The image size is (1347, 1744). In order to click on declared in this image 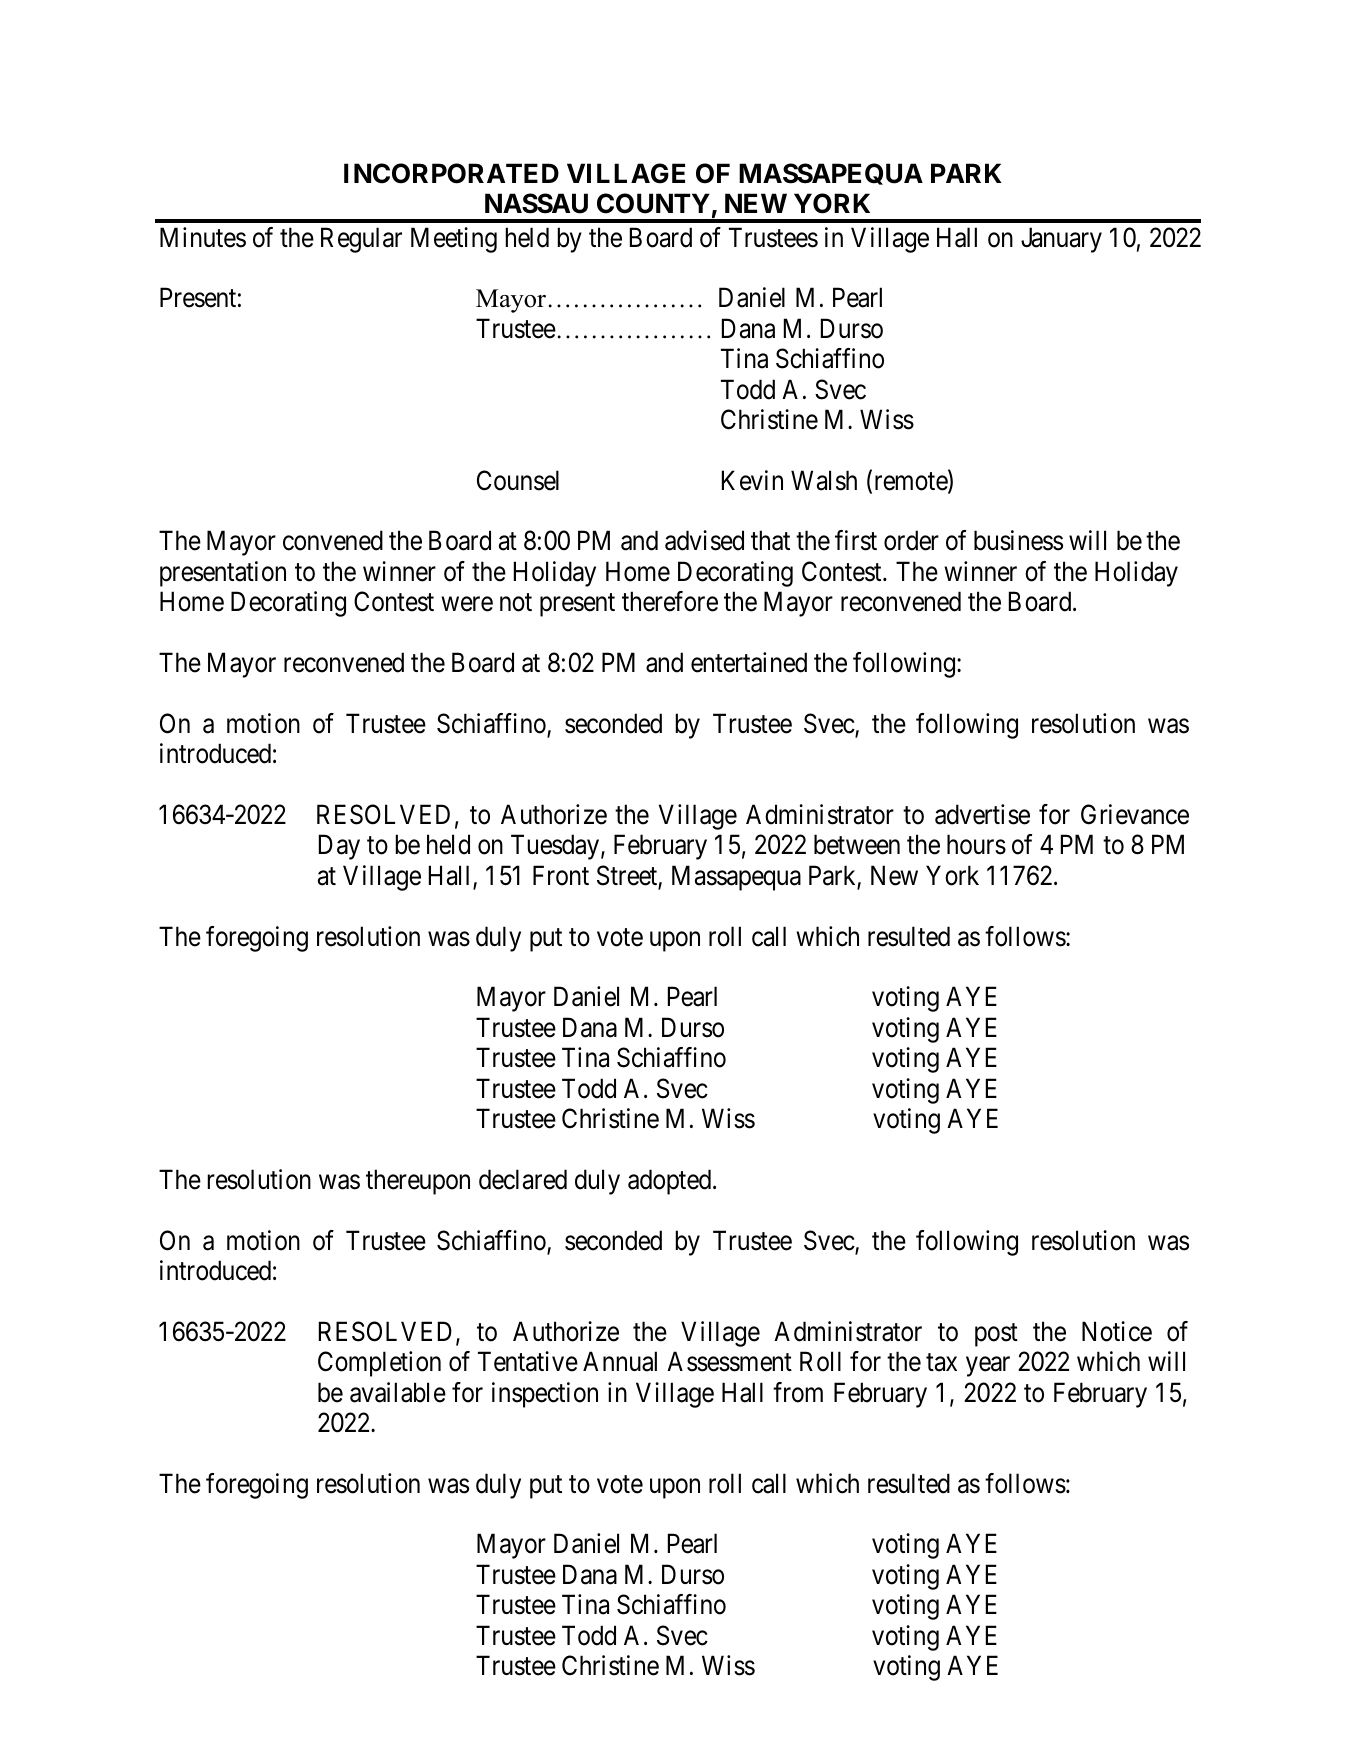, I will do `click(523, 1179)`.
